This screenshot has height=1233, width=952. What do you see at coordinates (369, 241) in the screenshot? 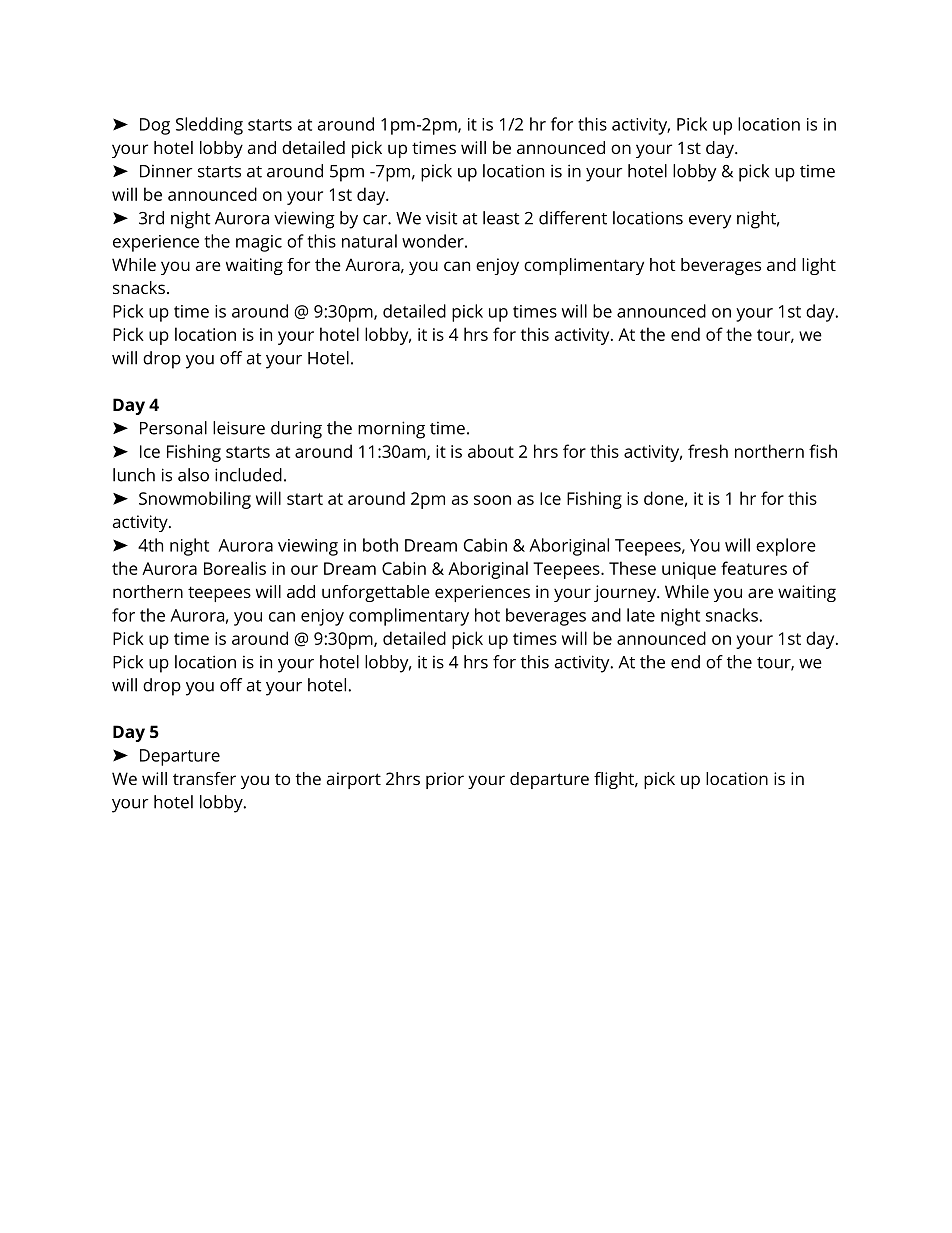
I see `natural` at bounding box center [369, 241].
